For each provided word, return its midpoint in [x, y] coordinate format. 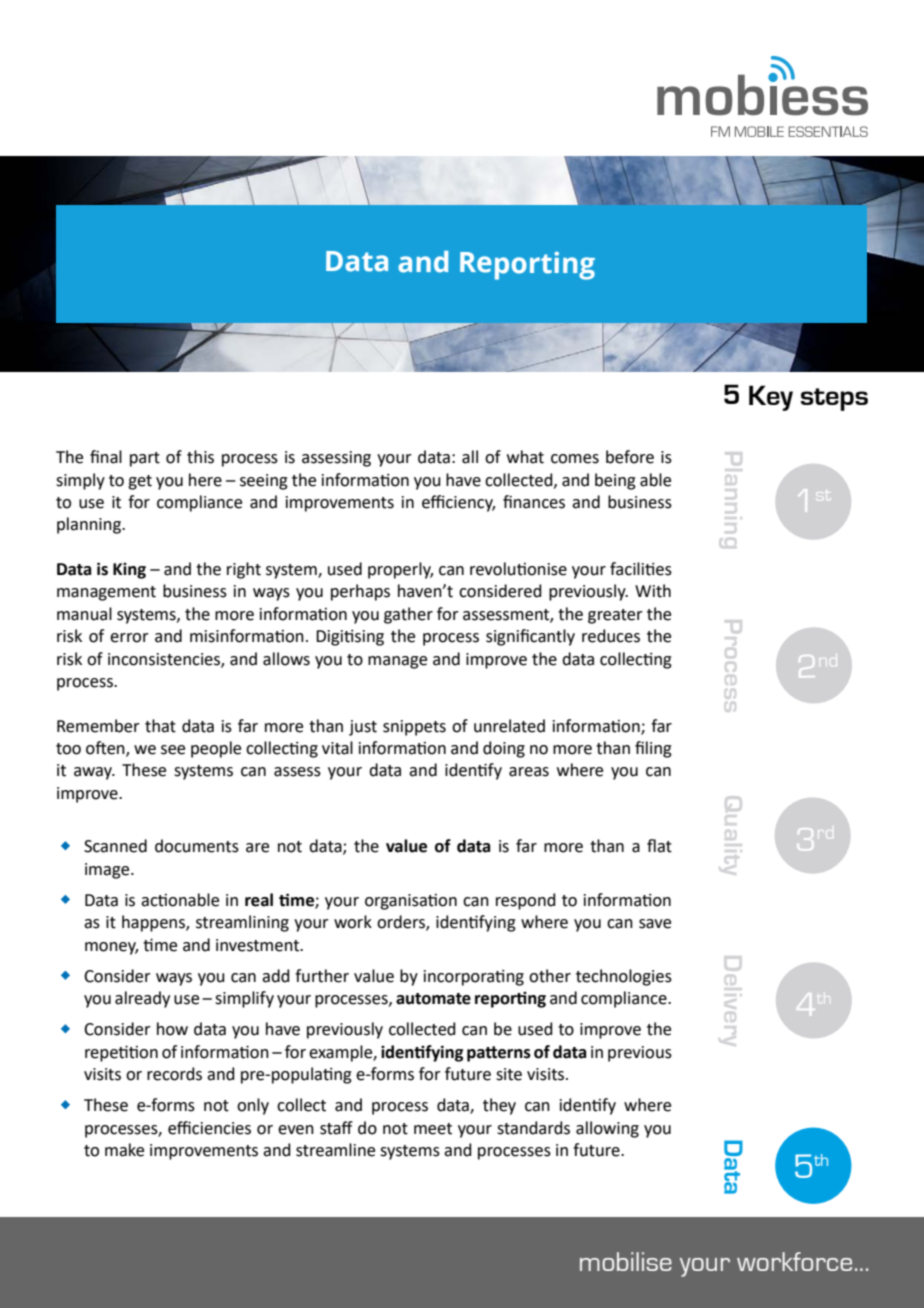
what [525, 457]
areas [529, 772]
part [145, 459]
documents [197, 846]
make [124, 1150]
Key [771, 398]
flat [659, 846]
